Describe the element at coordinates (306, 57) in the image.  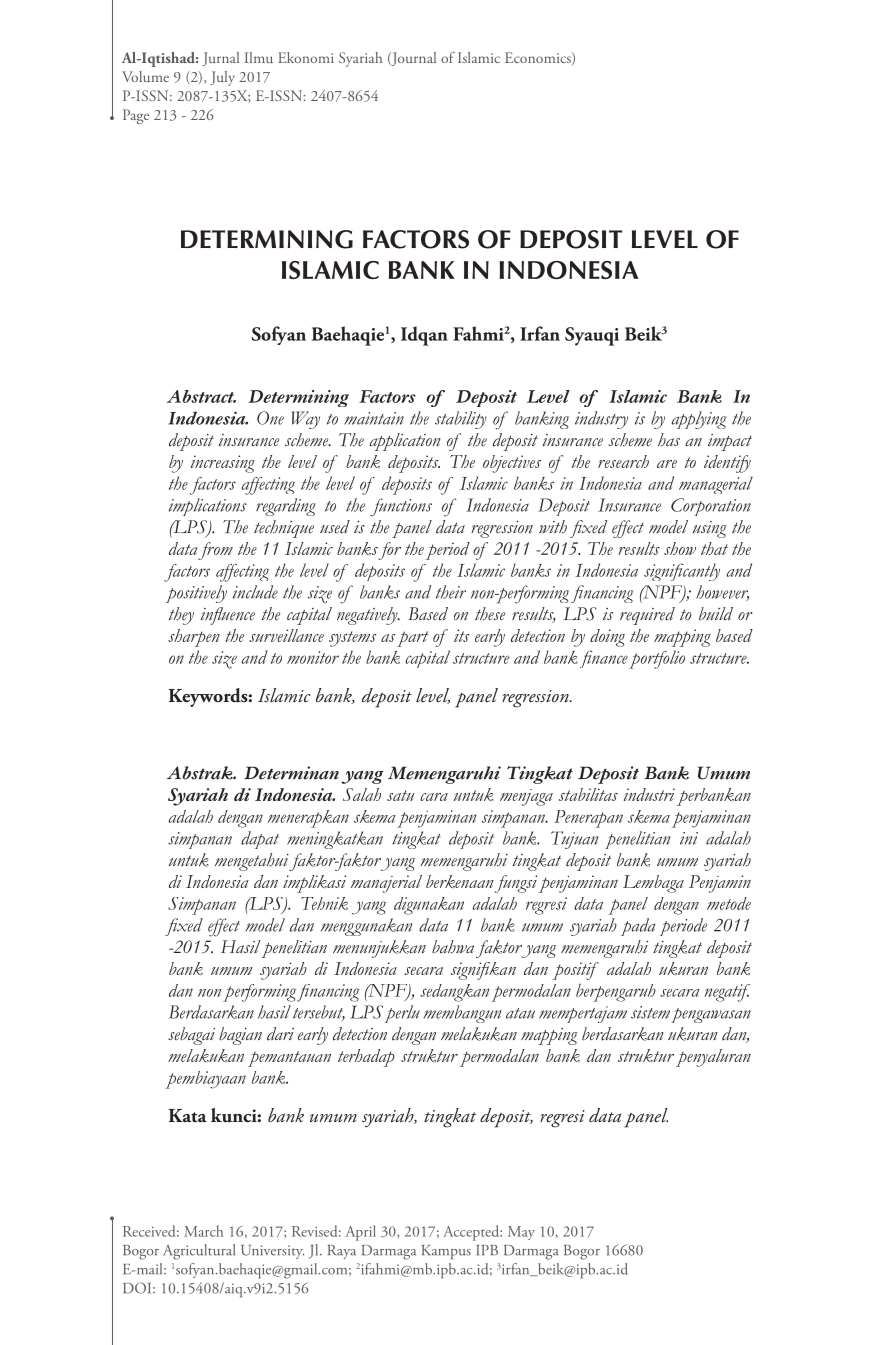
I see `Ekonomi` at that location.
